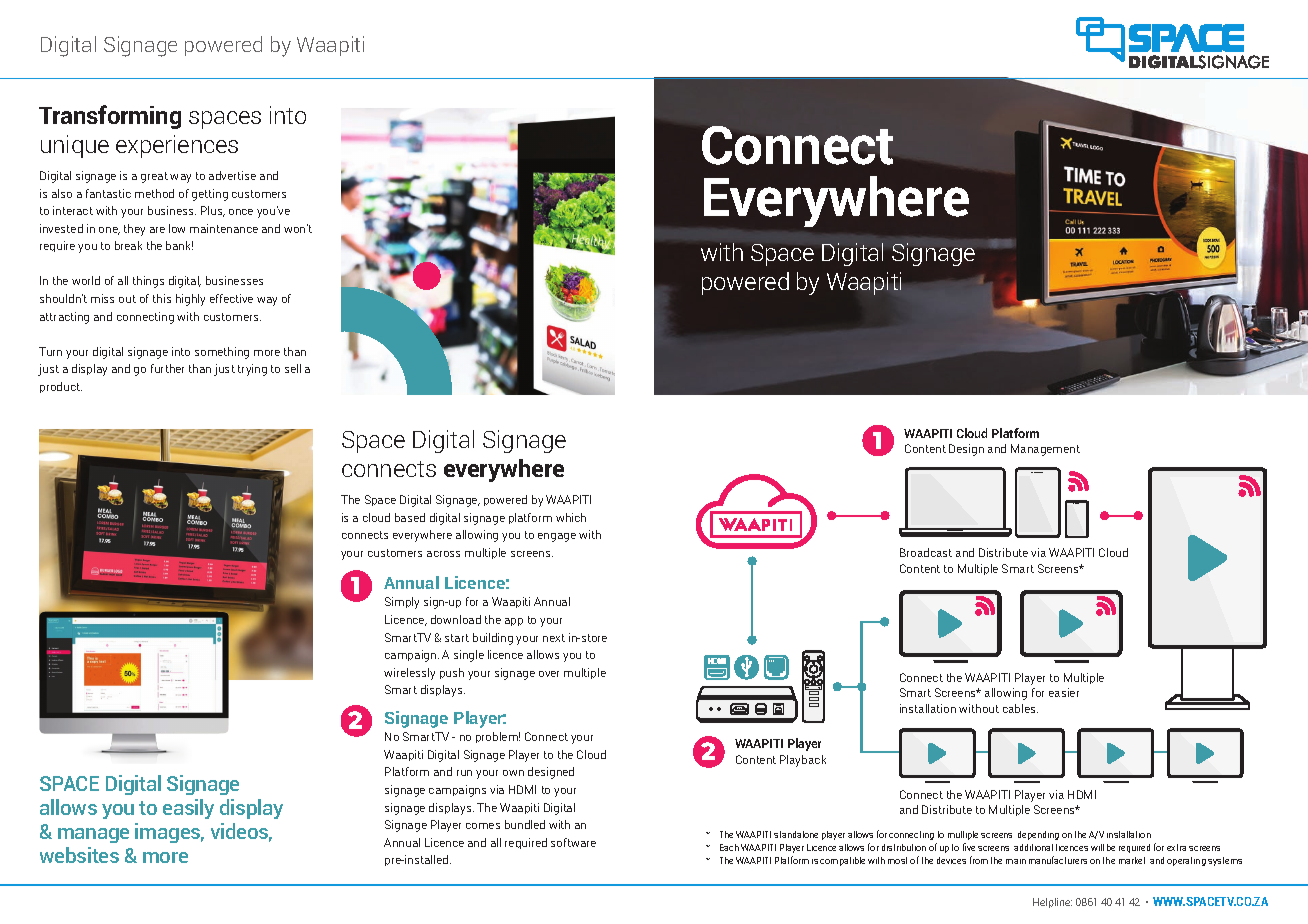  What do you see at coordinates (232, 175) in the screenshot?
I see `advertise` at bounding box center [232, 175].
